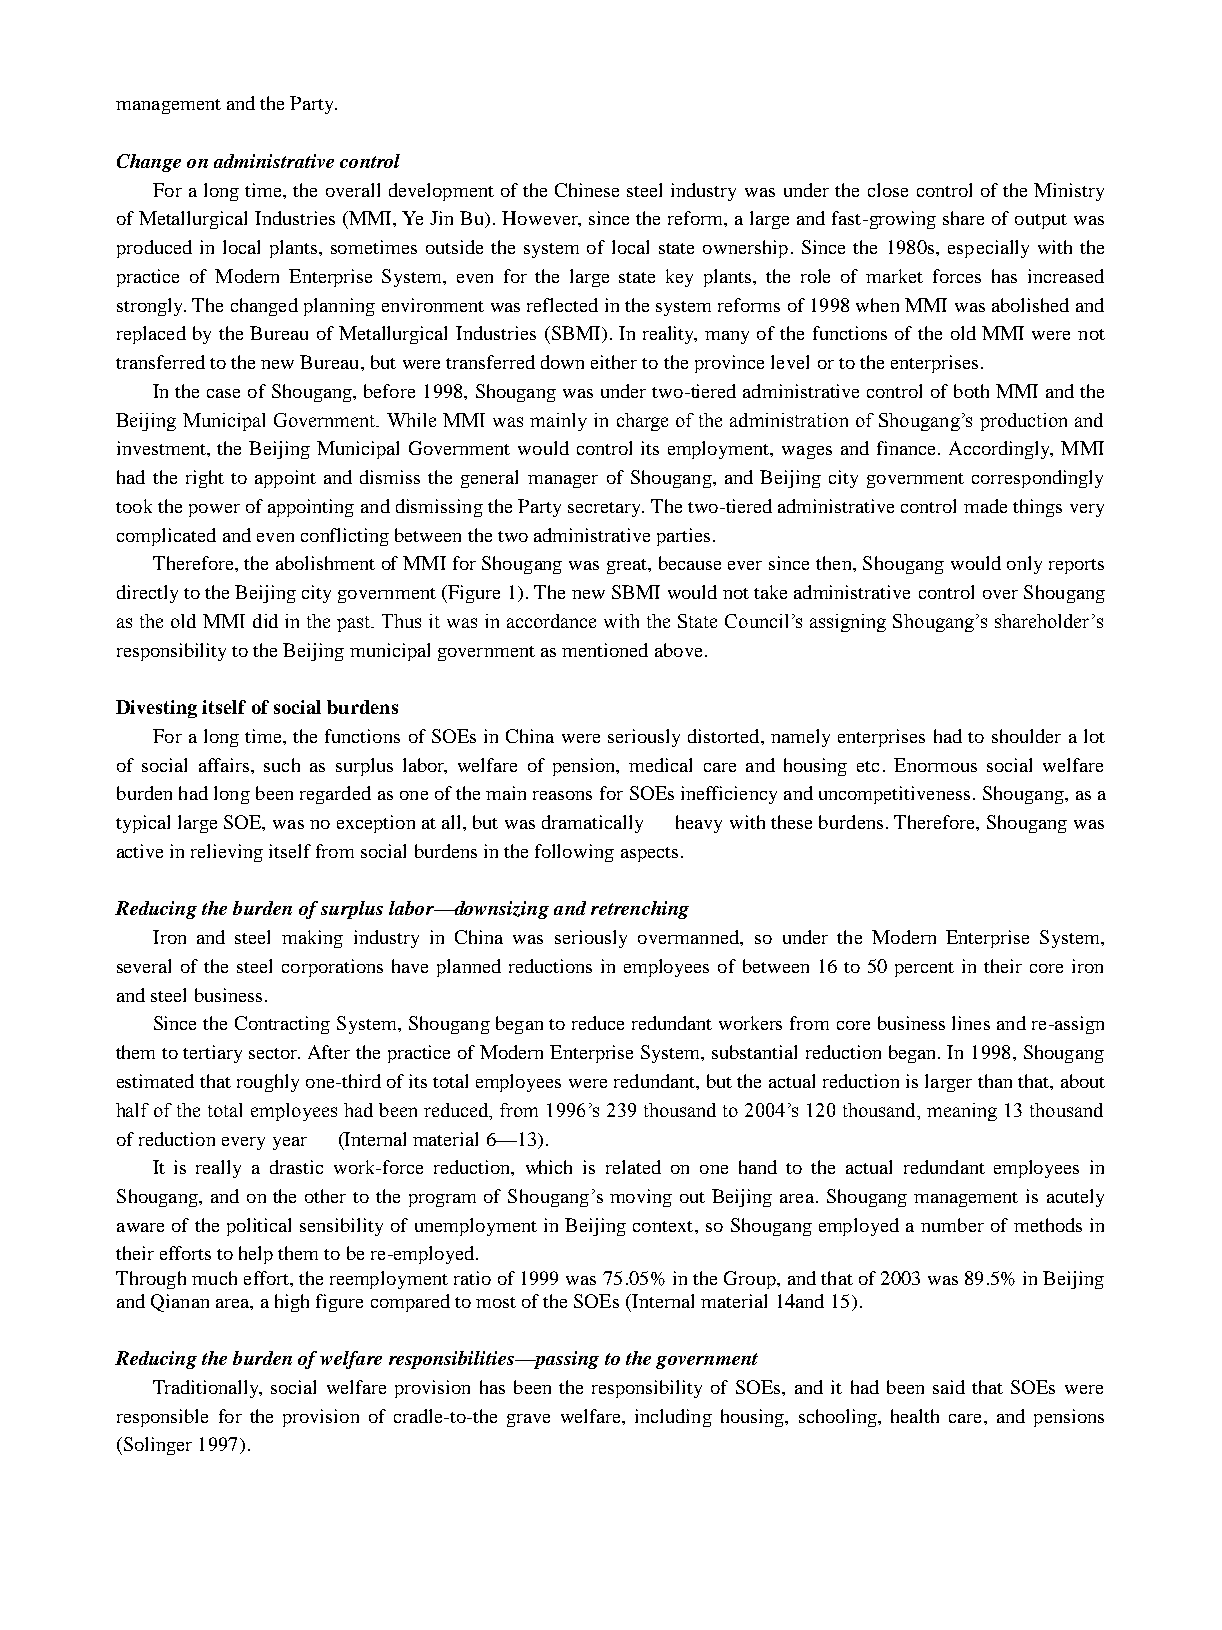 This screenshot has height=1630, width=1222. I want to click on lines, so click(971, 1023).
